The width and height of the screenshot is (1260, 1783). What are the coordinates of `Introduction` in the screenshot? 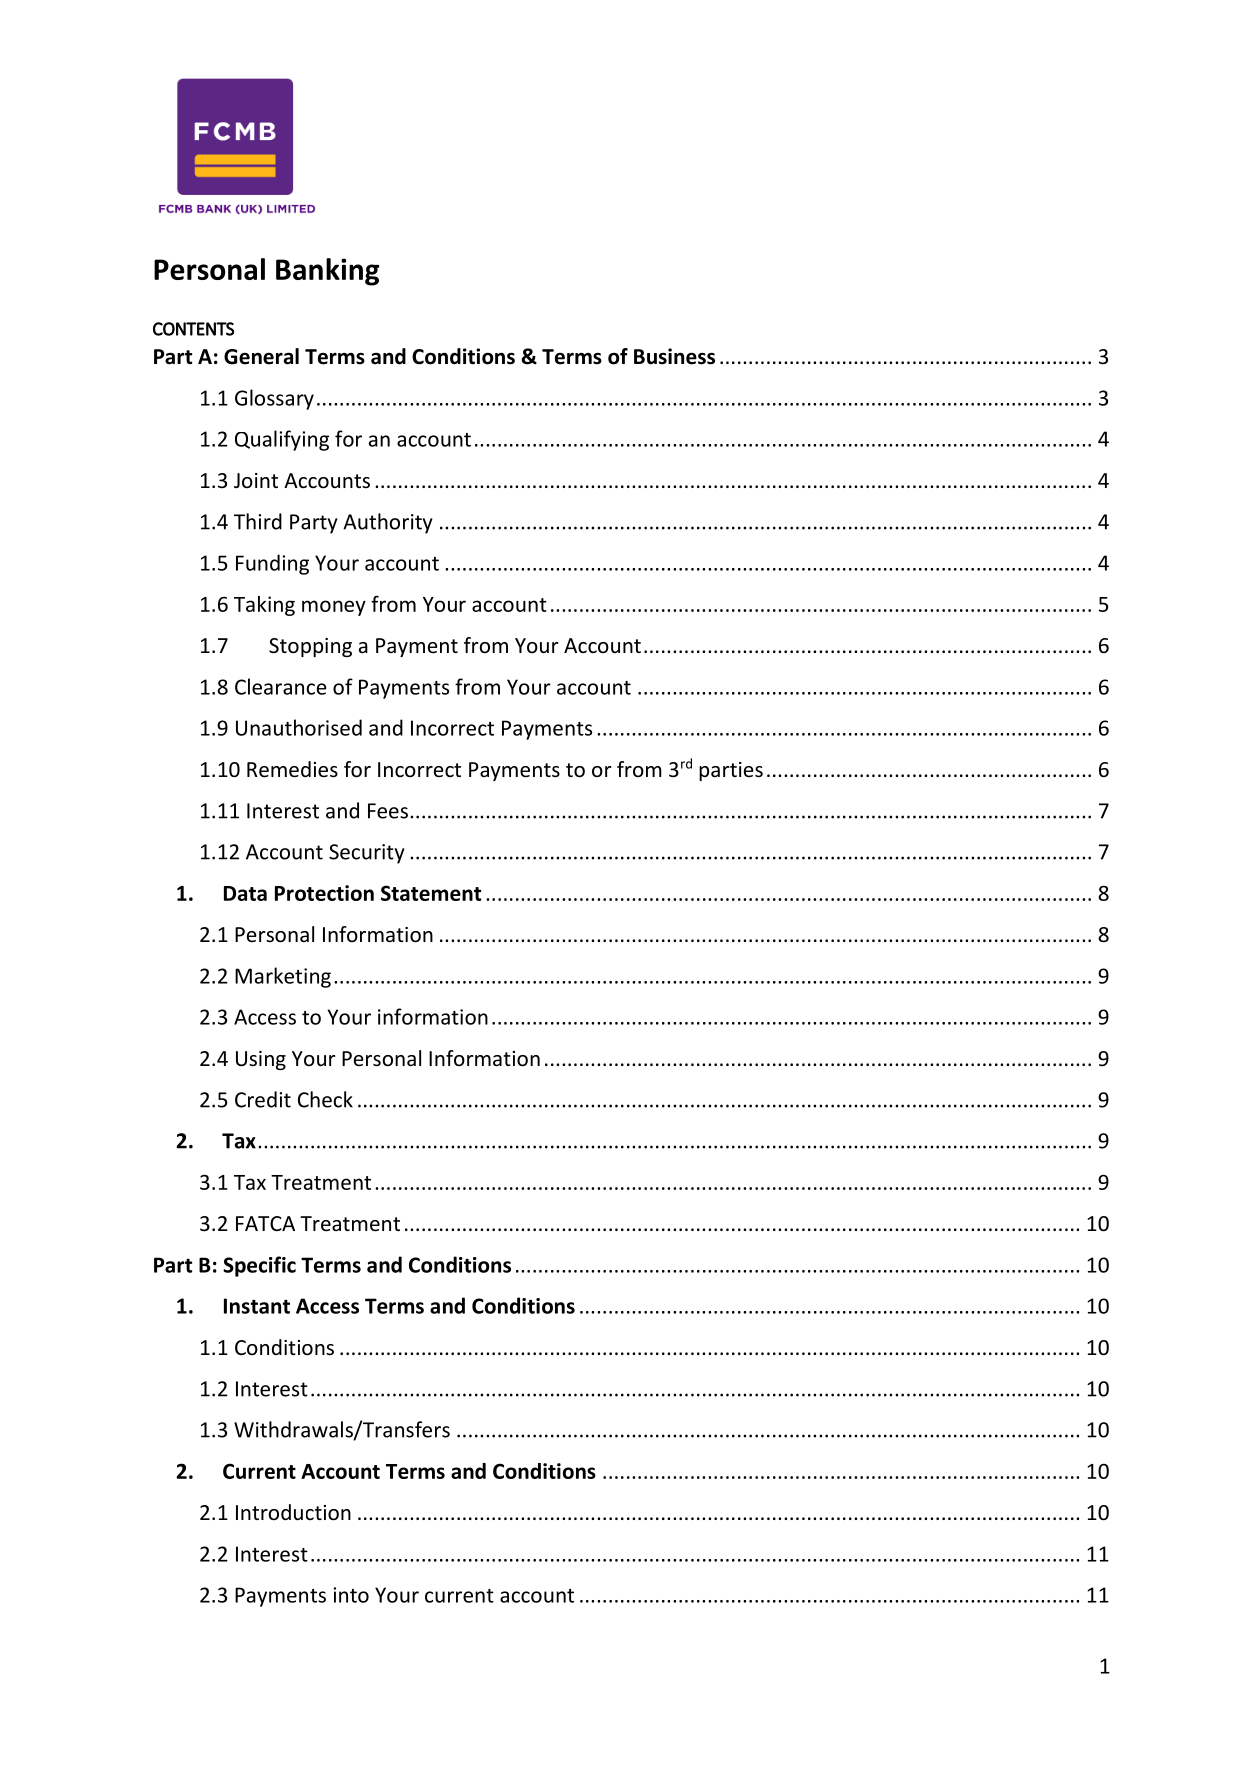 It's located at (293, 1512).
